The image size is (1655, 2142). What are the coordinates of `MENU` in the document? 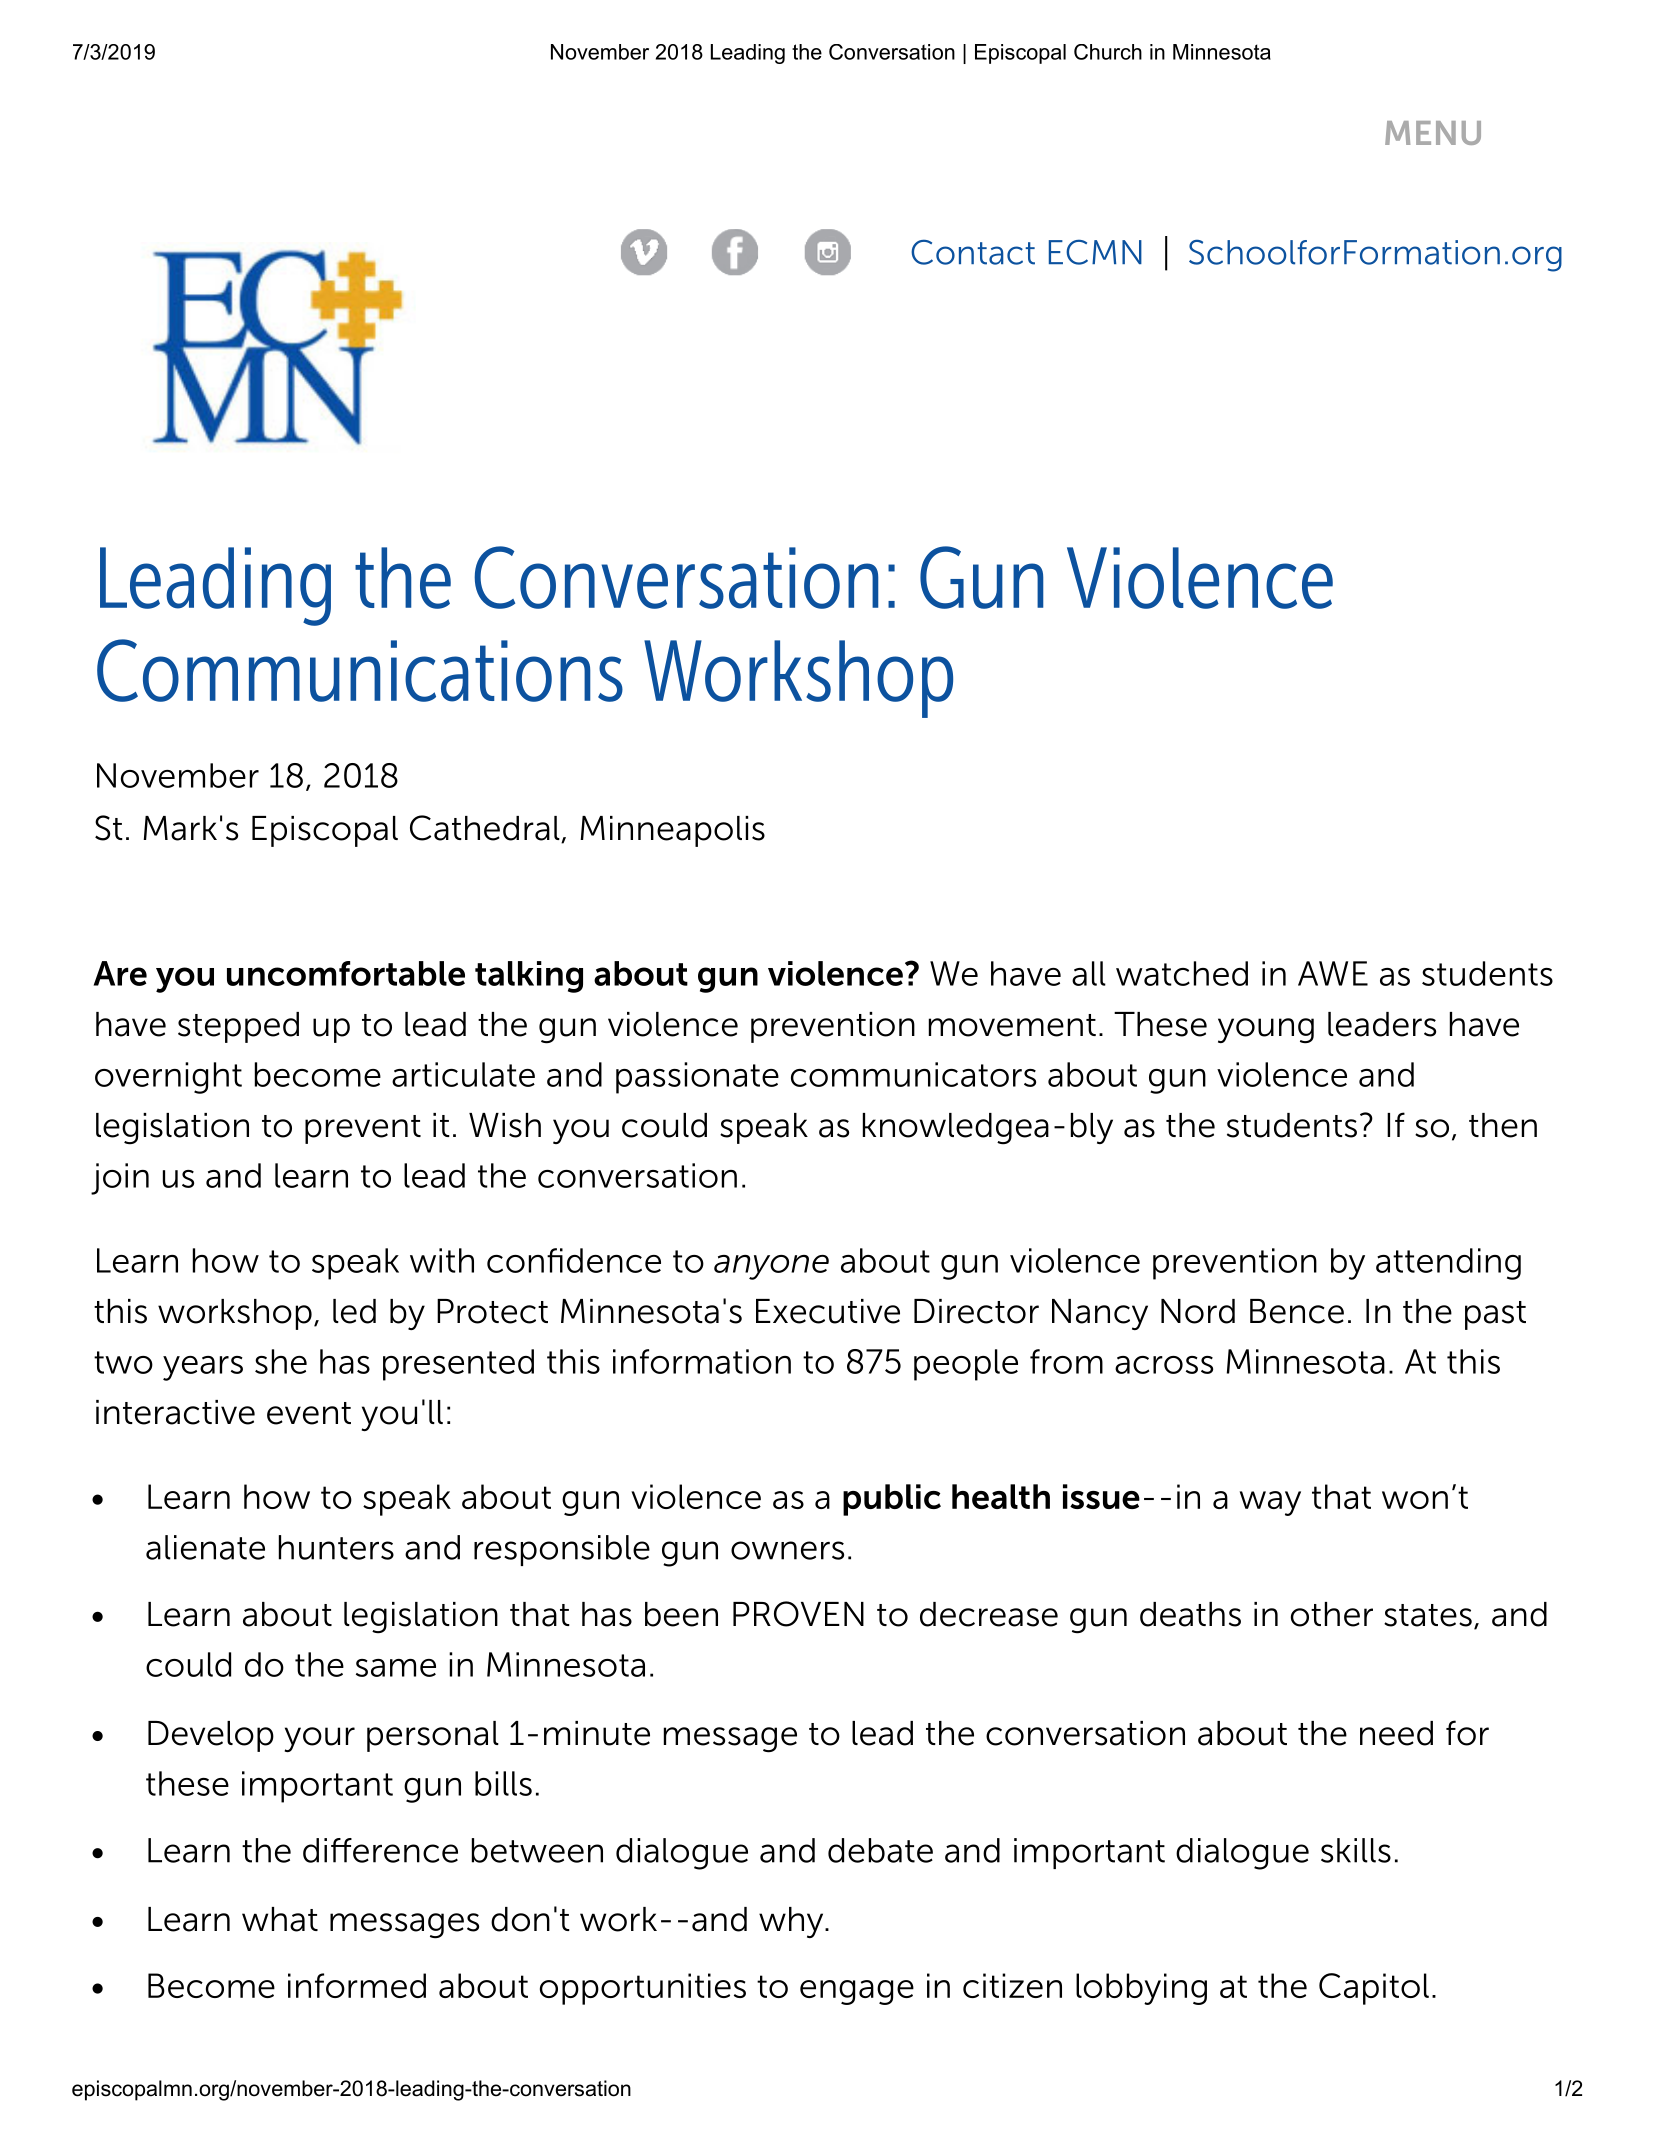 It's located at (1433, 133).
